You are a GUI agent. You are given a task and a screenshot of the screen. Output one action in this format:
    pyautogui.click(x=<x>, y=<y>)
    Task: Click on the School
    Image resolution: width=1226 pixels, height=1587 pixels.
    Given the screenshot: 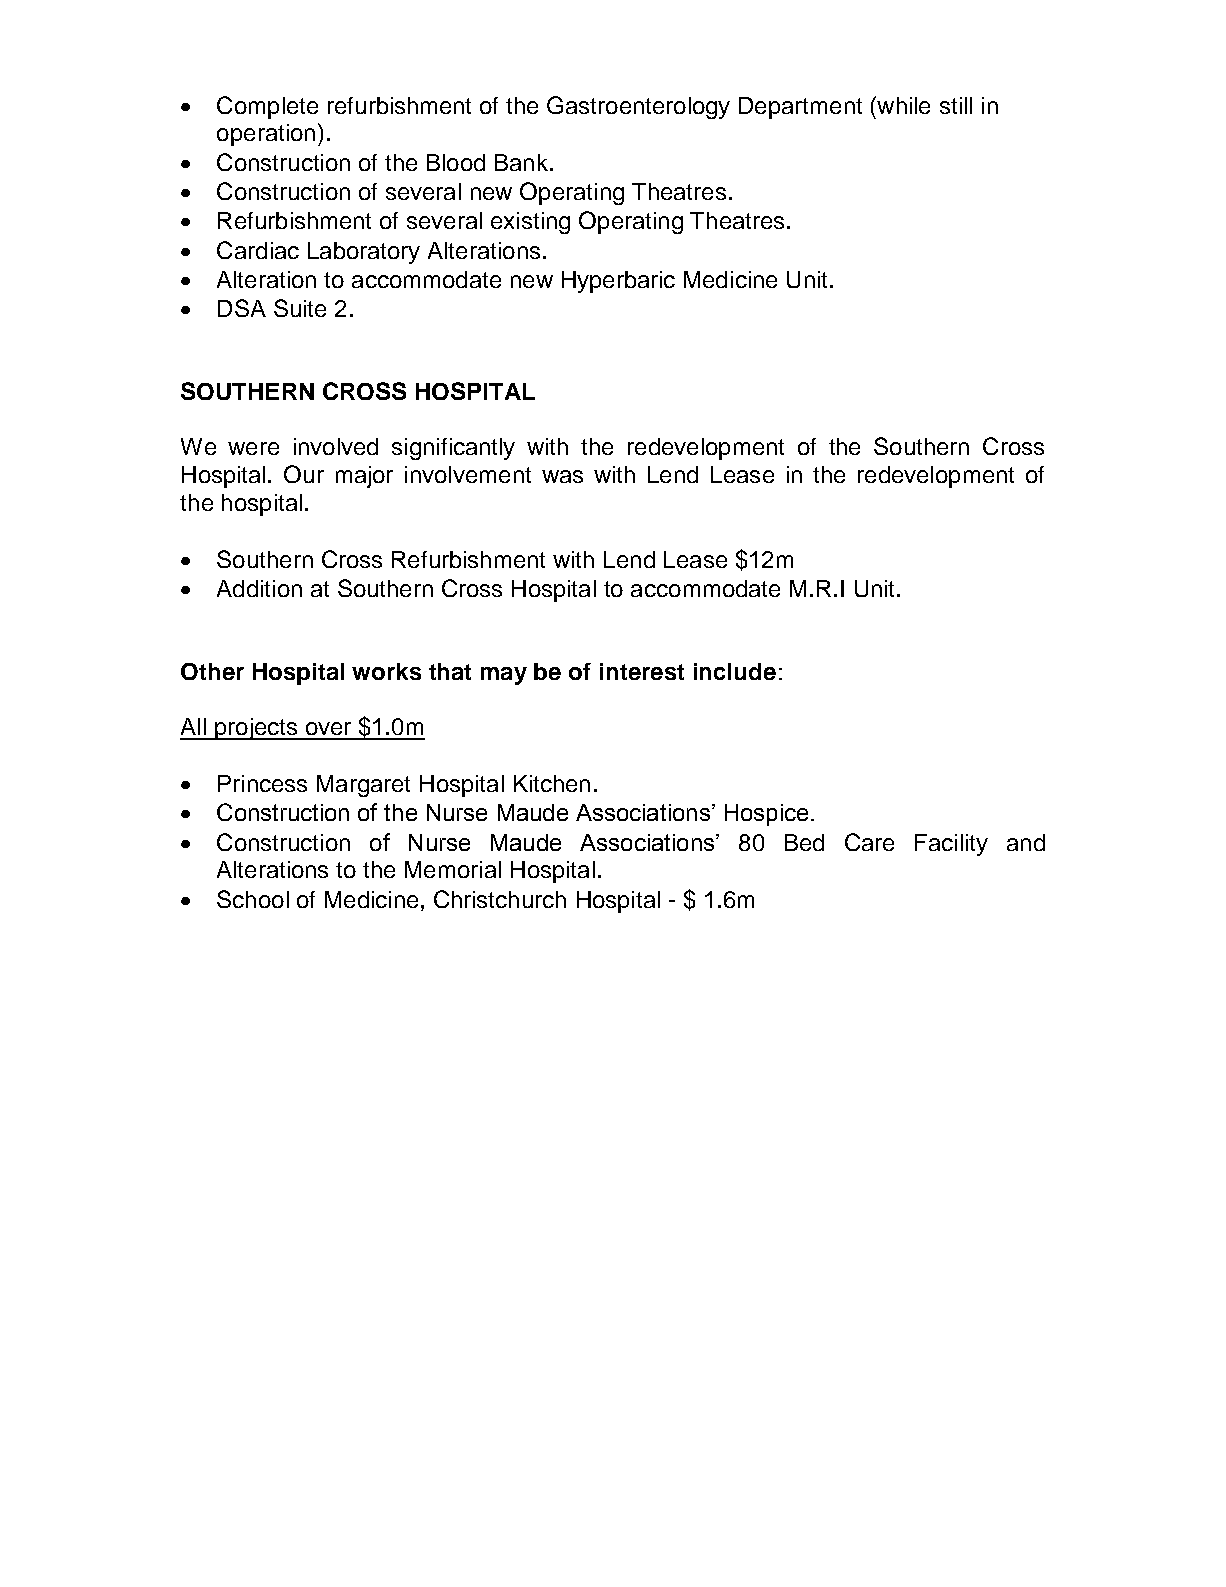 What is the action you would take?
    pyautogui.click(x=253, y=899)
